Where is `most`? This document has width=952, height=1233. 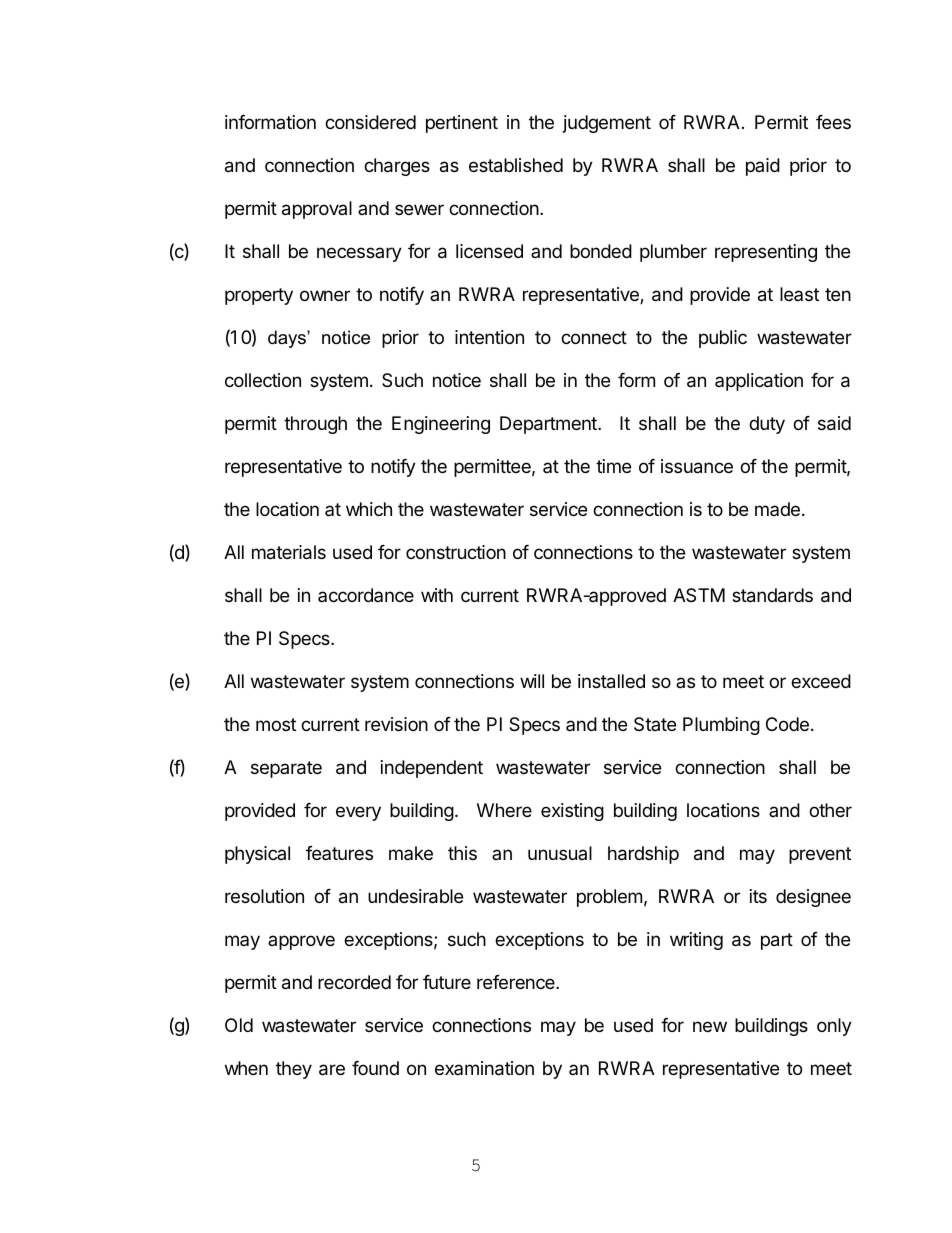 most is located at coordinates (276, 724).
